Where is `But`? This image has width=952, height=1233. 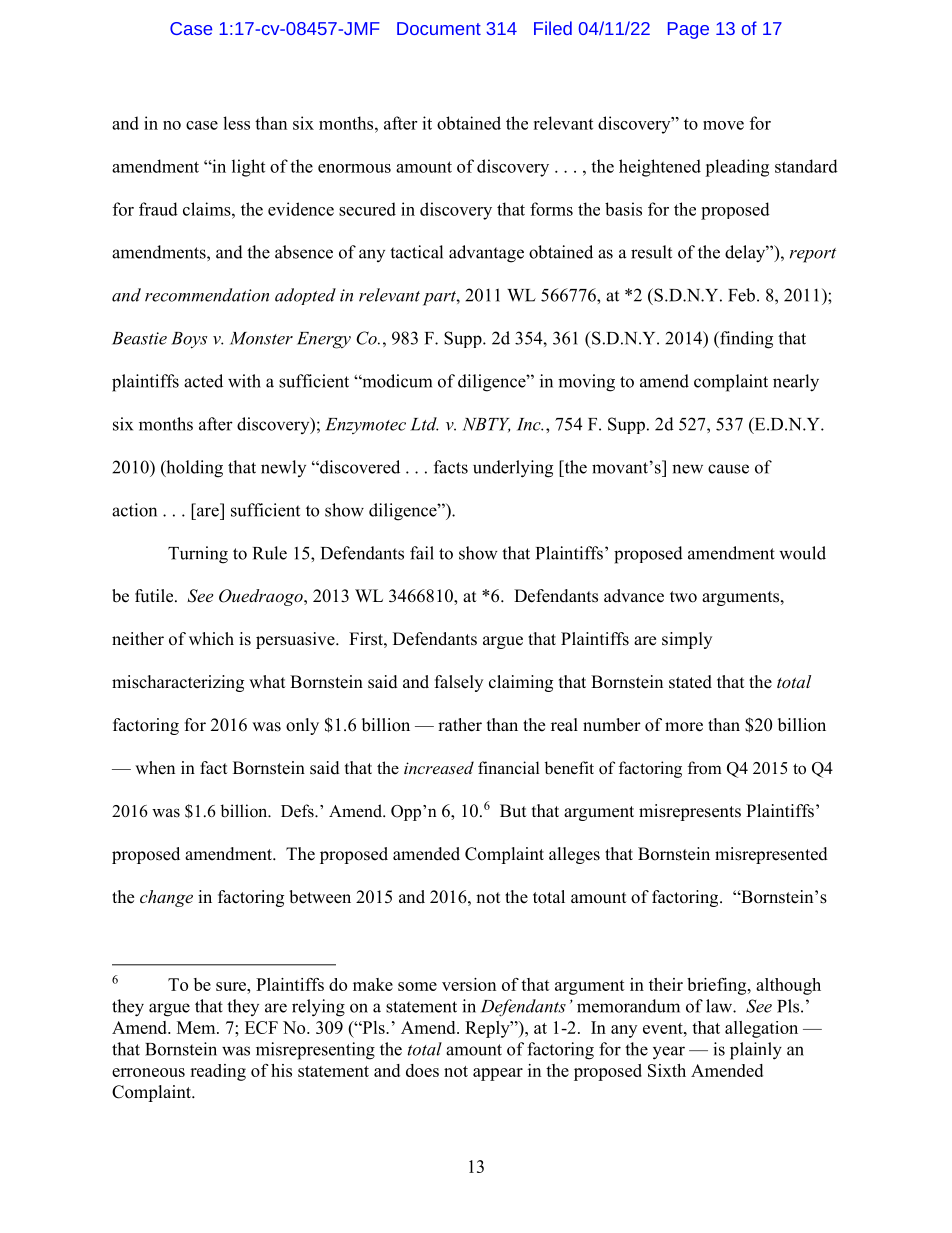
But is located at coordinates (513, 811).
